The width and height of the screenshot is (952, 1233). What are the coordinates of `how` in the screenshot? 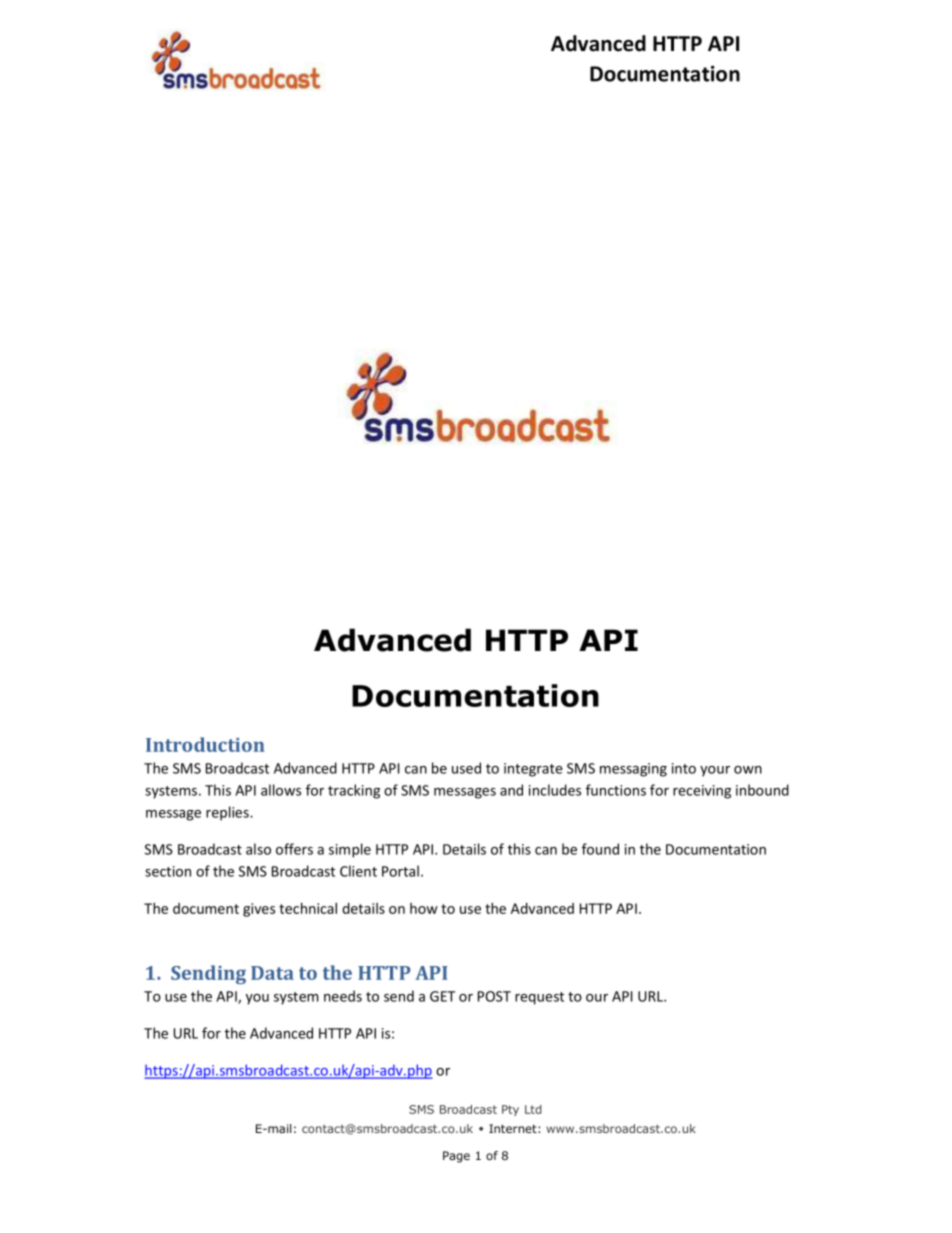 It's located at (424, 908).
